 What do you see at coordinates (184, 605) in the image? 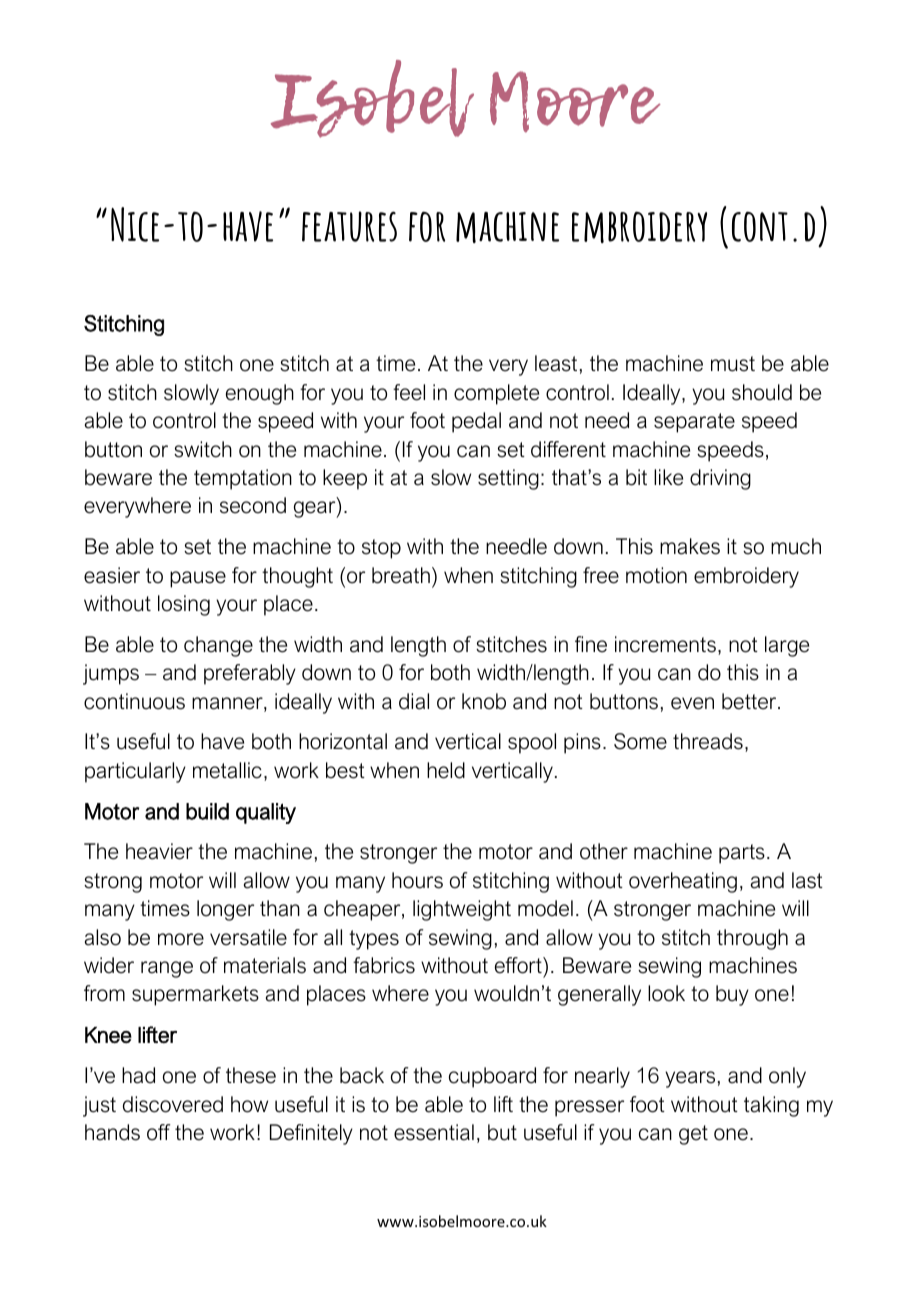
I see `losing` at bounding box center [184, 605].
